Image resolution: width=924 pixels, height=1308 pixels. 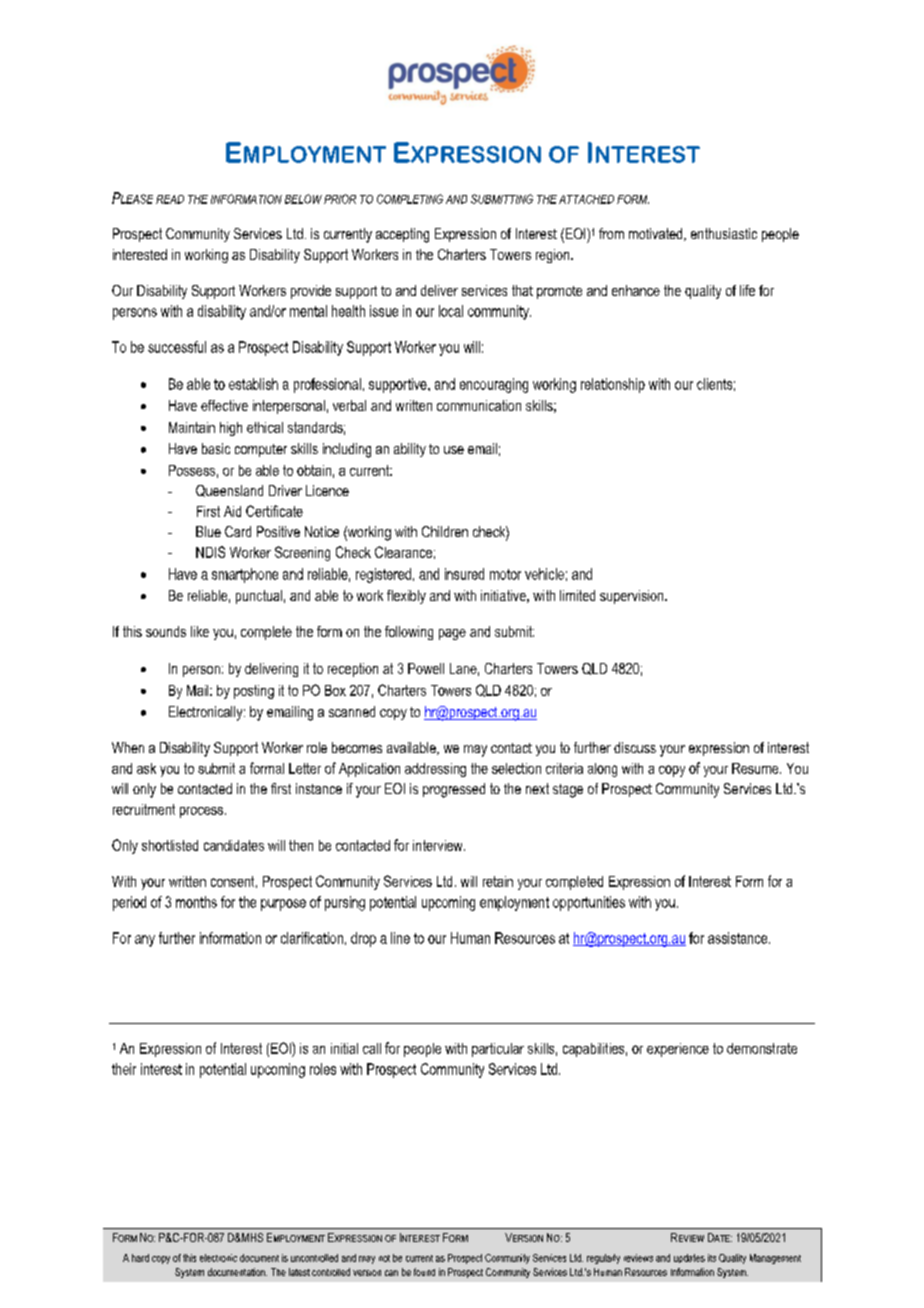 What do you see at coordinates (400, 938) in the screenshot?
I see `line` at bounding box center [400, 938].
